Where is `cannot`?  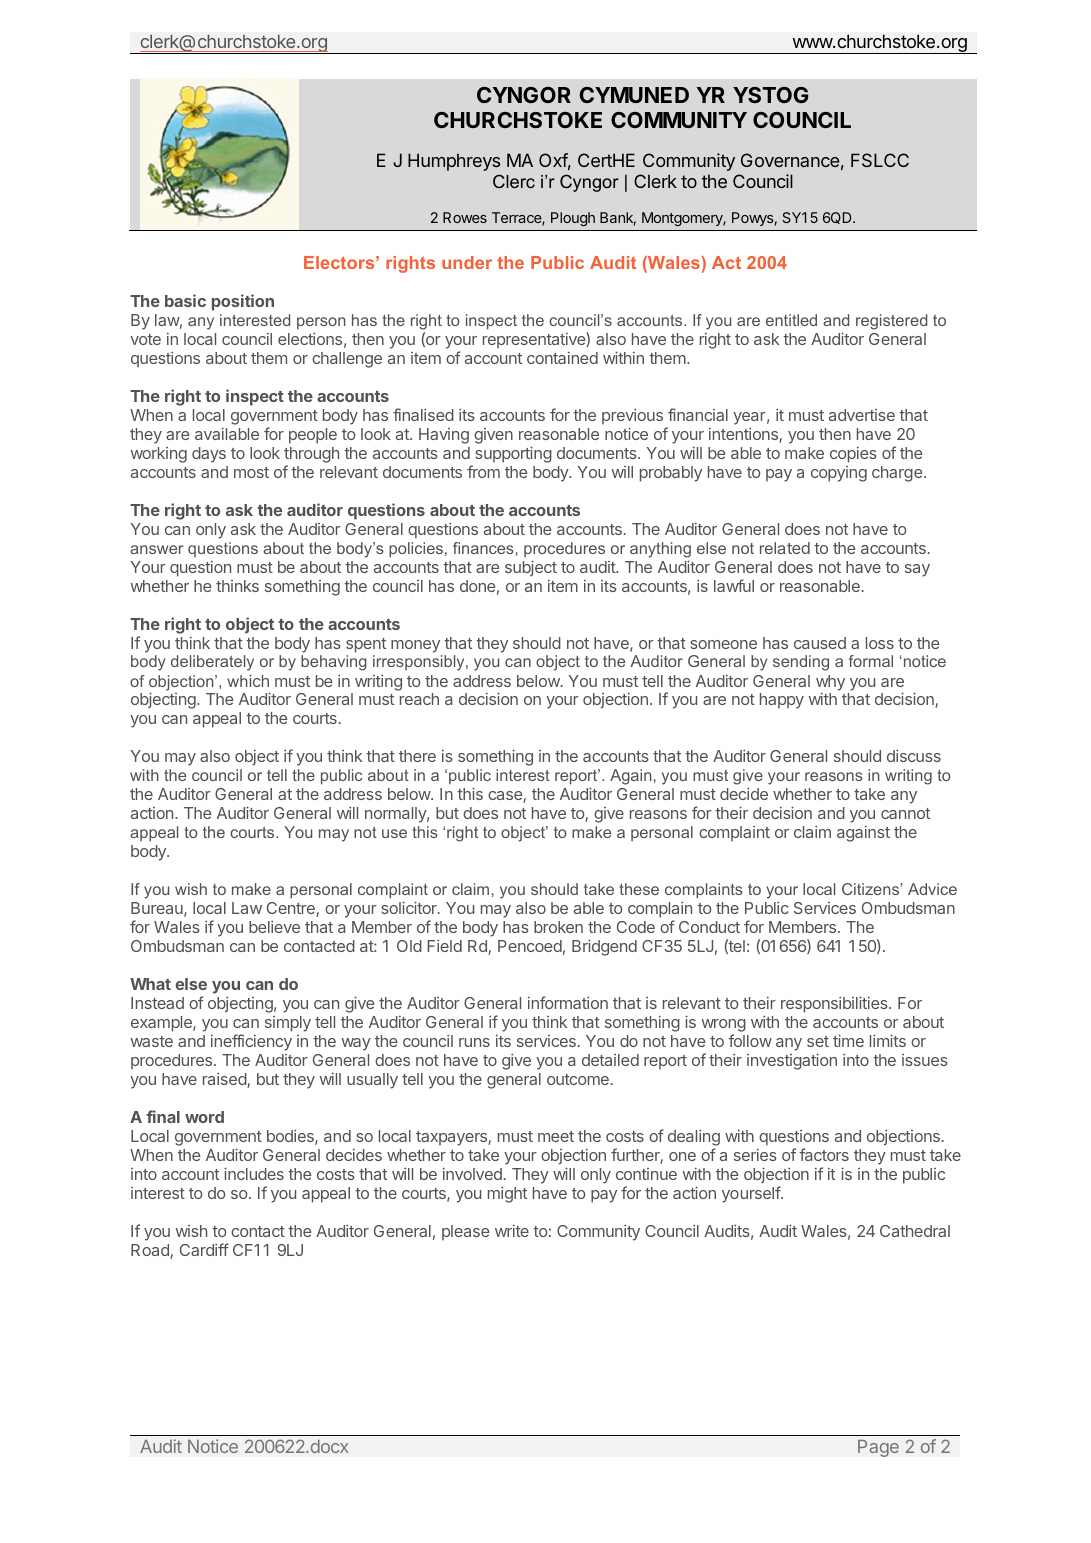
cannot is located at coordinates (905, 813).
